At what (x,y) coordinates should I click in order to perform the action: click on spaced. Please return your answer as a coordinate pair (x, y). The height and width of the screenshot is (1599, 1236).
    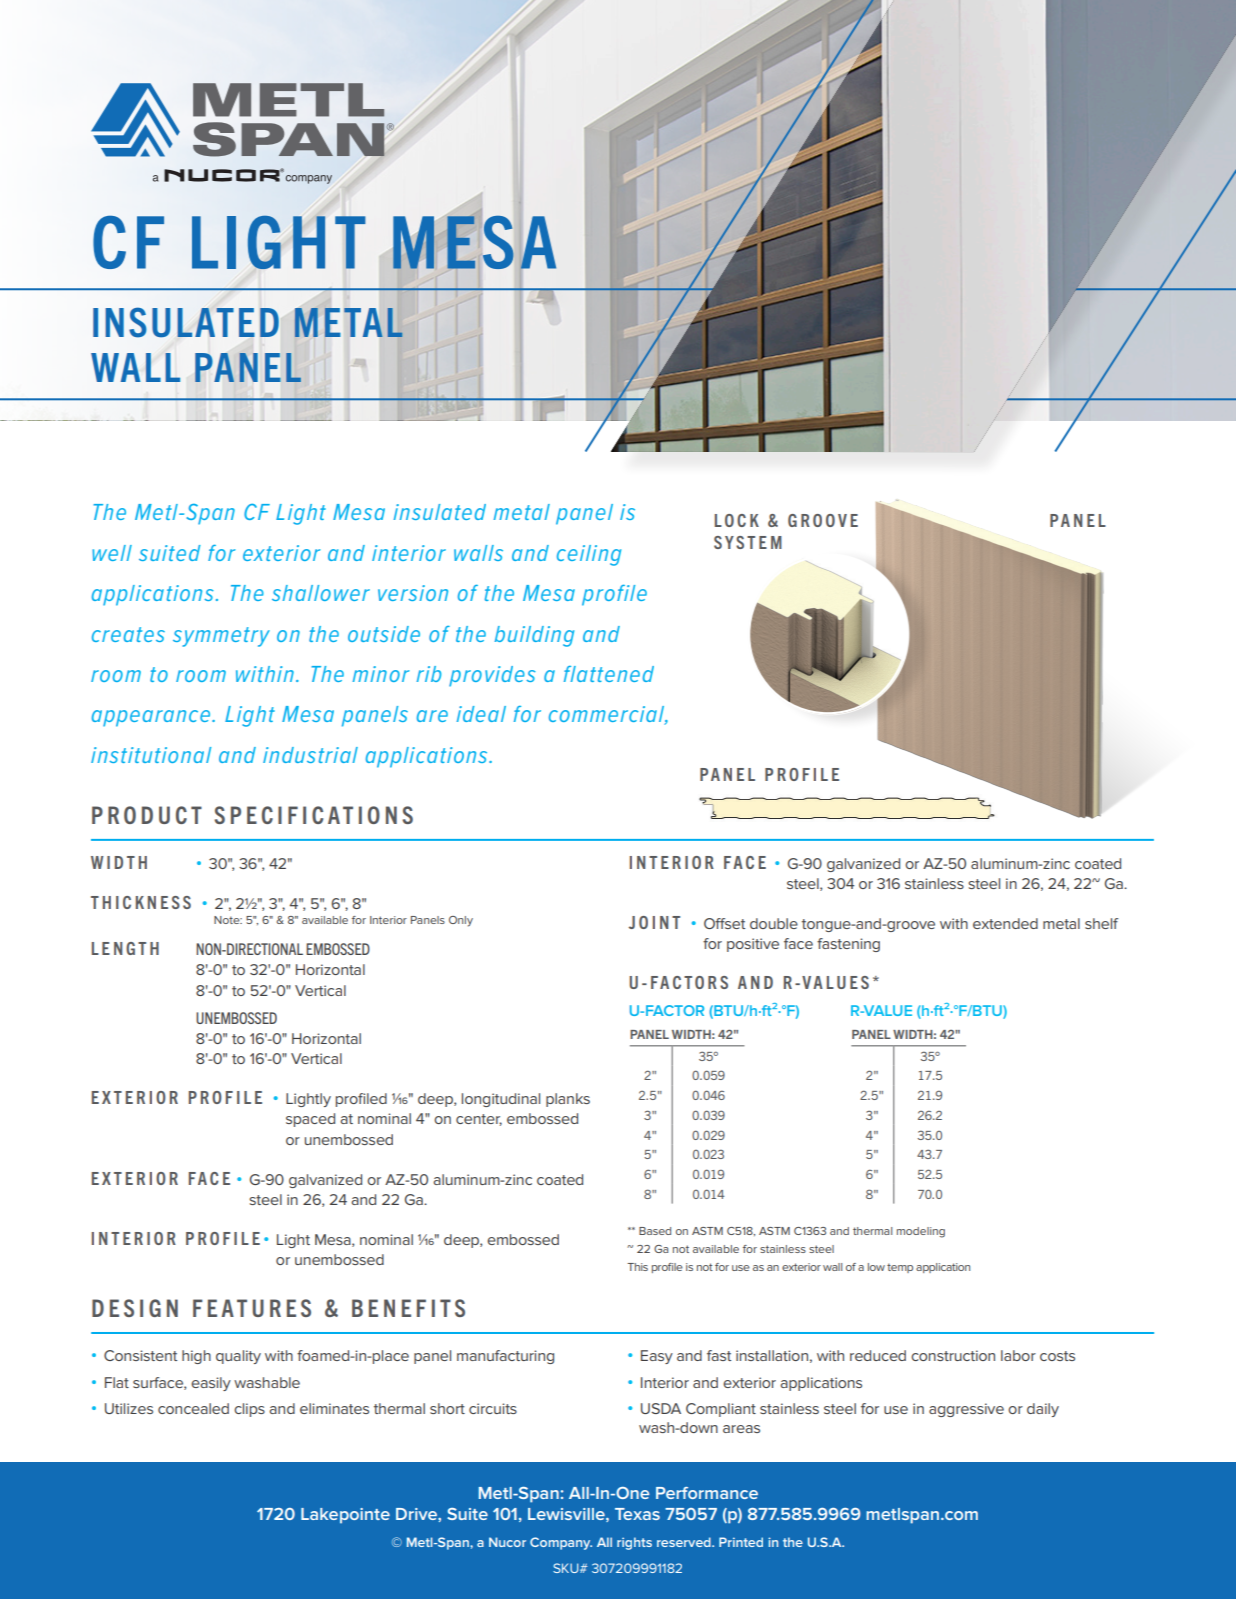
    Looking at the image, I should click on (310, 1120).
